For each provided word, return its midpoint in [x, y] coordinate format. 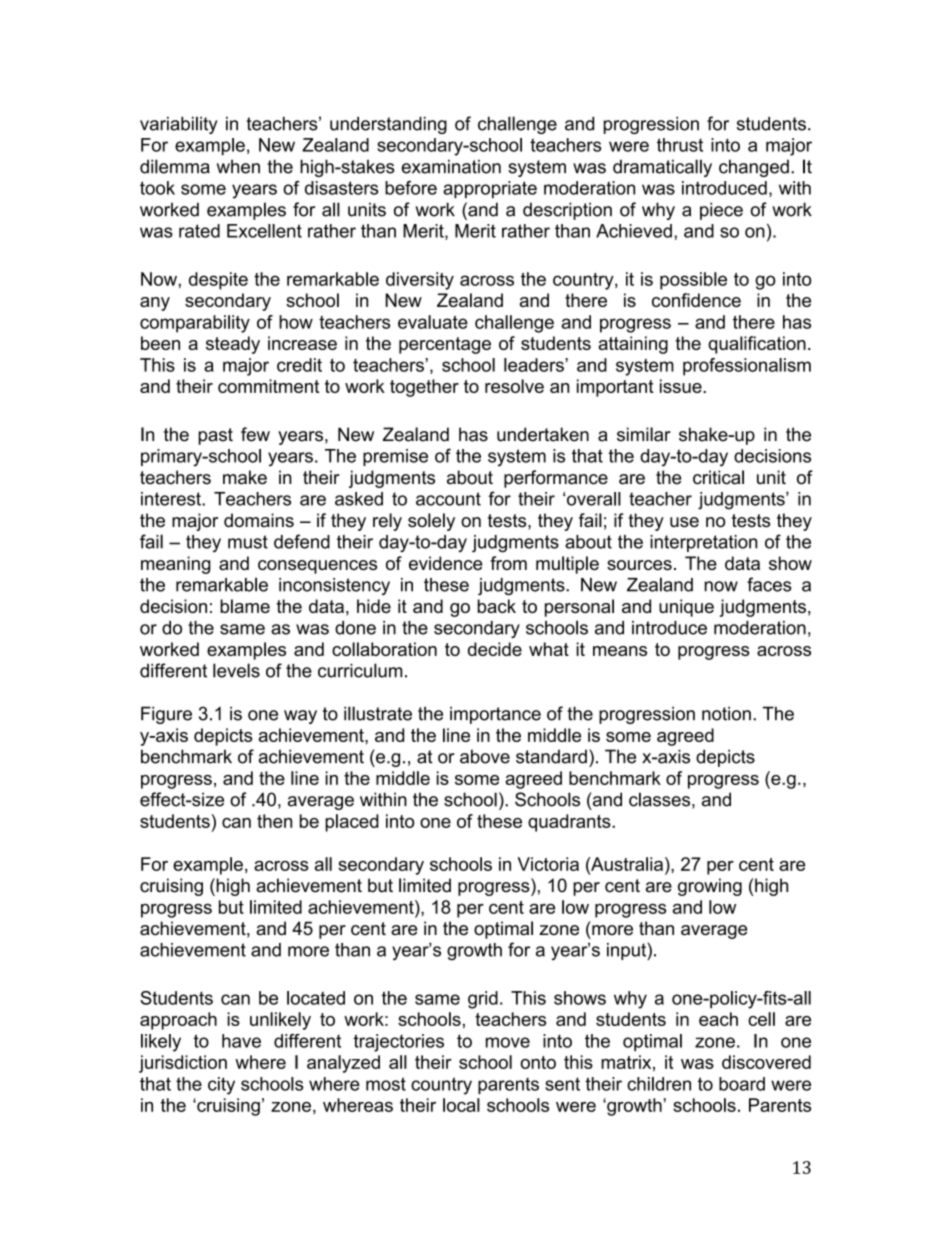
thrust [680, 145]
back [497, 606]
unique [686, 608]
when [238, 166]
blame [245, 606]
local [461, 1105]
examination [451, 166]
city [221, 1086]
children [659, 1084]
